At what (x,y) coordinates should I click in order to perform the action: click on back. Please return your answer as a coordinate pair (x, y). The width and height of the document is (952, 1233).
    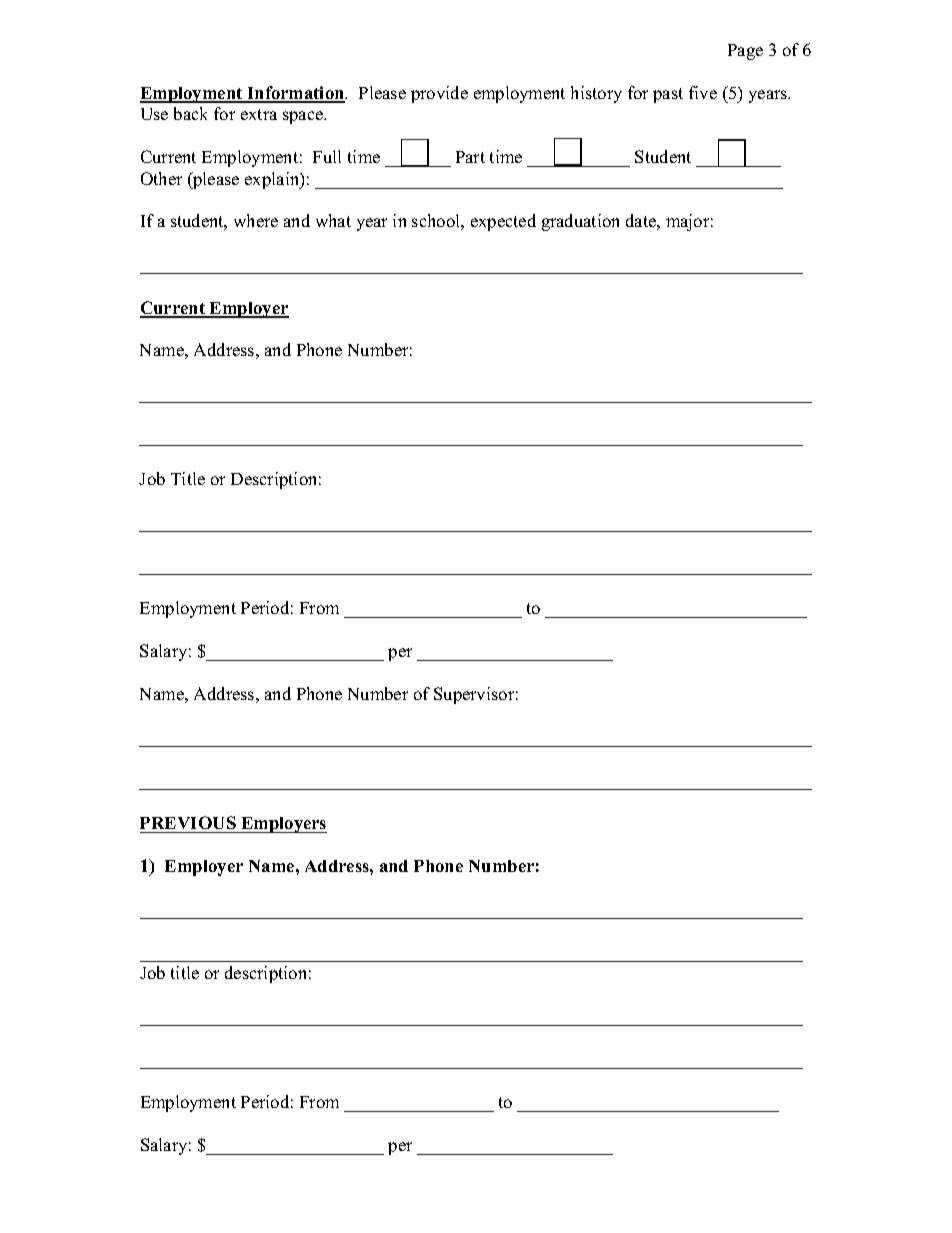
    Looking at the image, I should click on (190, 113).
